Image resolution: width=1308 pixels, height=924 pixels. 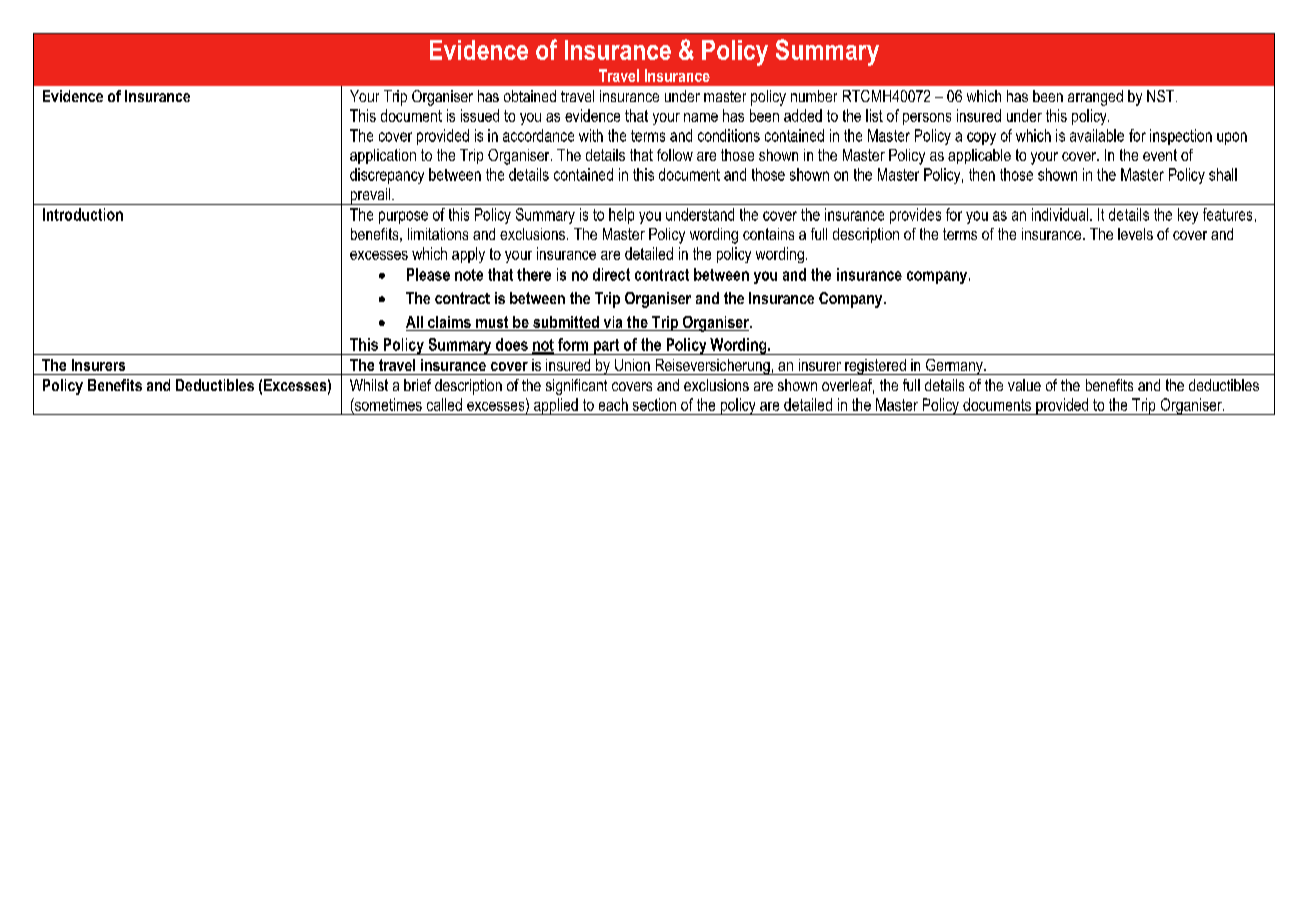 What do you see at coordinates (654, 404) in the page?
I see `section` at bounding box center [654, 404].
